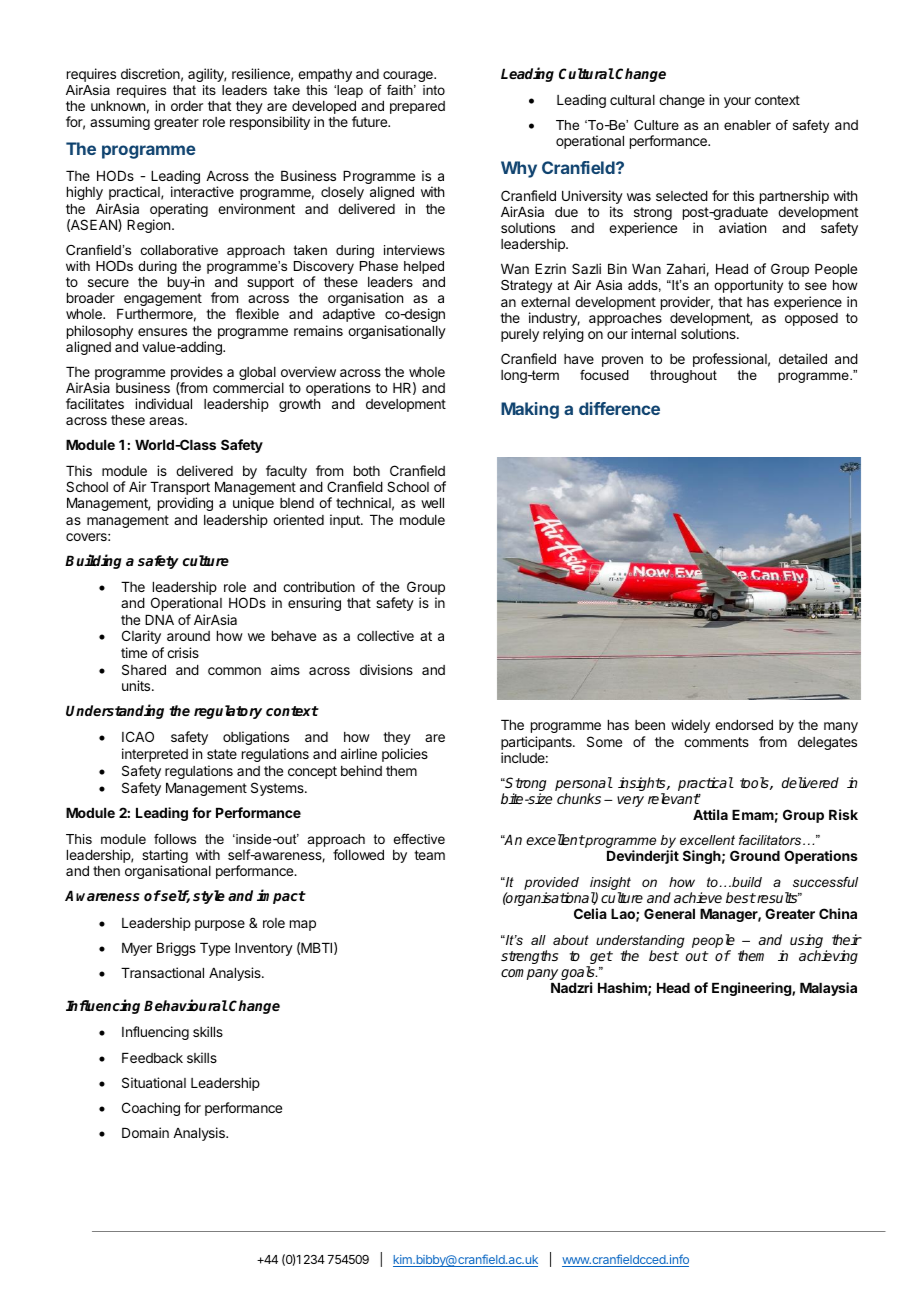  What do you see at coordinates (526, 286) in the screenshot?
I see `Strategy` at bounding box center [526, 286].
